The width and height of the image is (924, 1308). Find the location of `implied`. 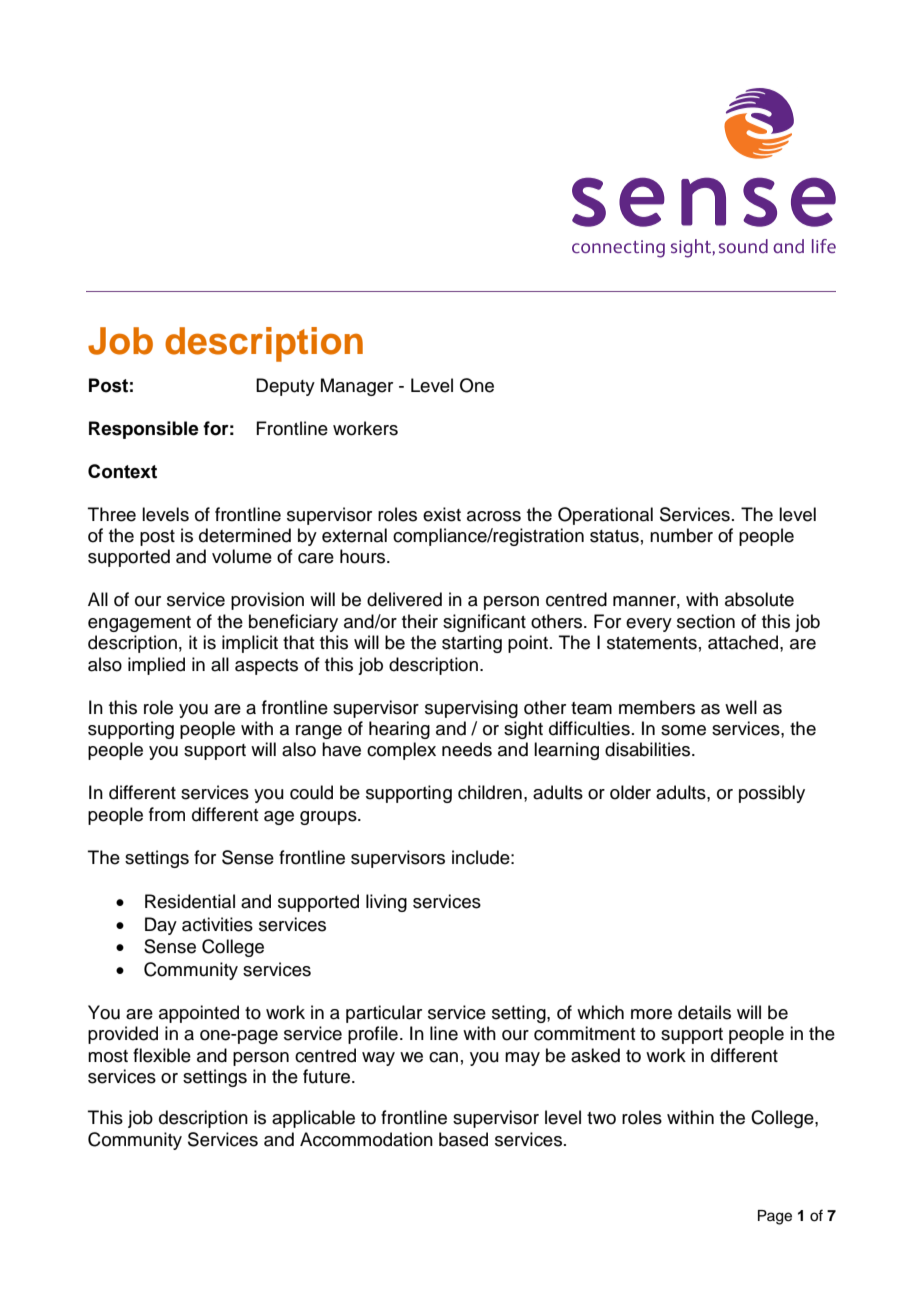

implied is located at coordinates (156, 666).
